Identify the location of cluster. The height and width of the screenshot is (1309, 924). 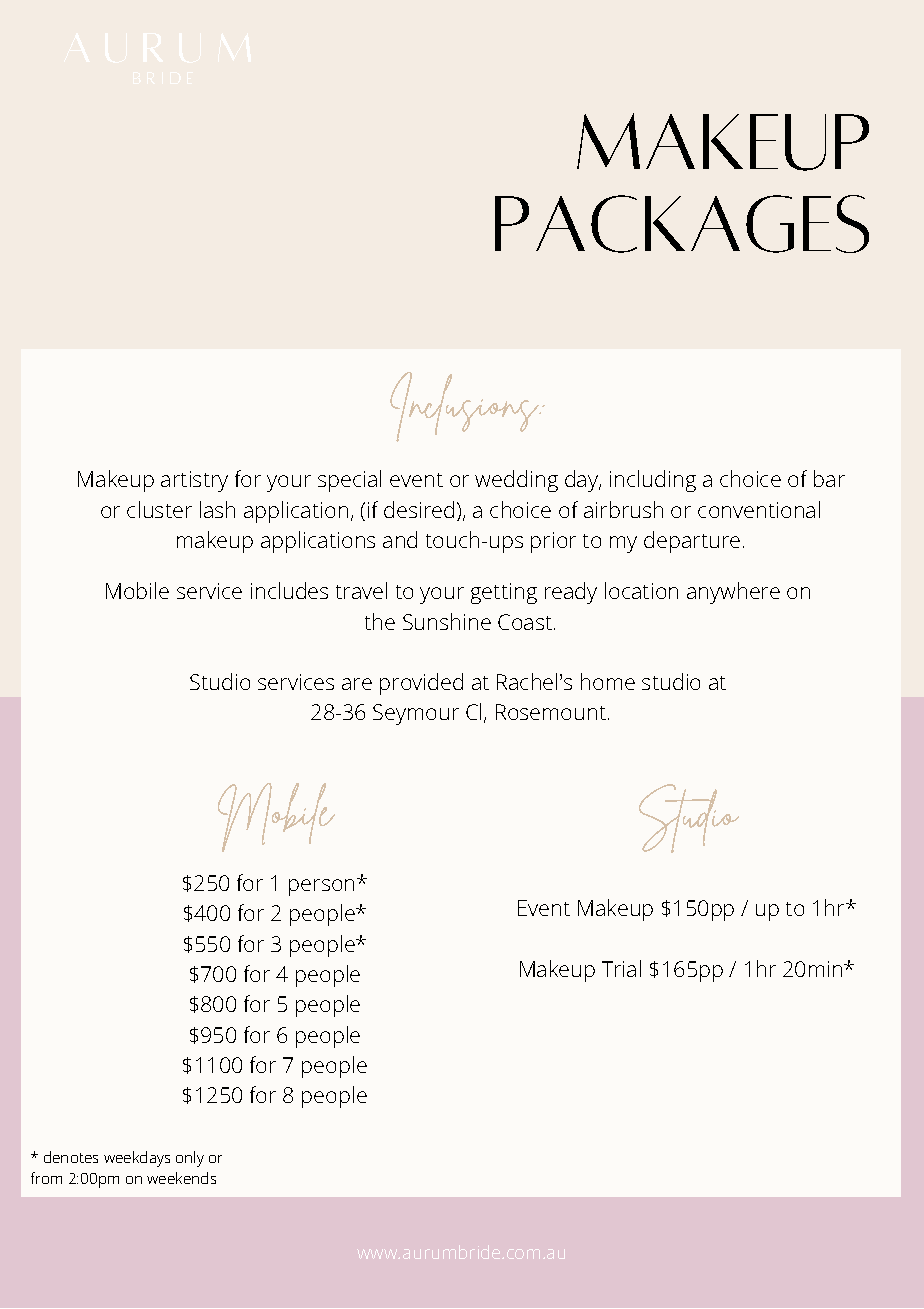
(159, 509).
